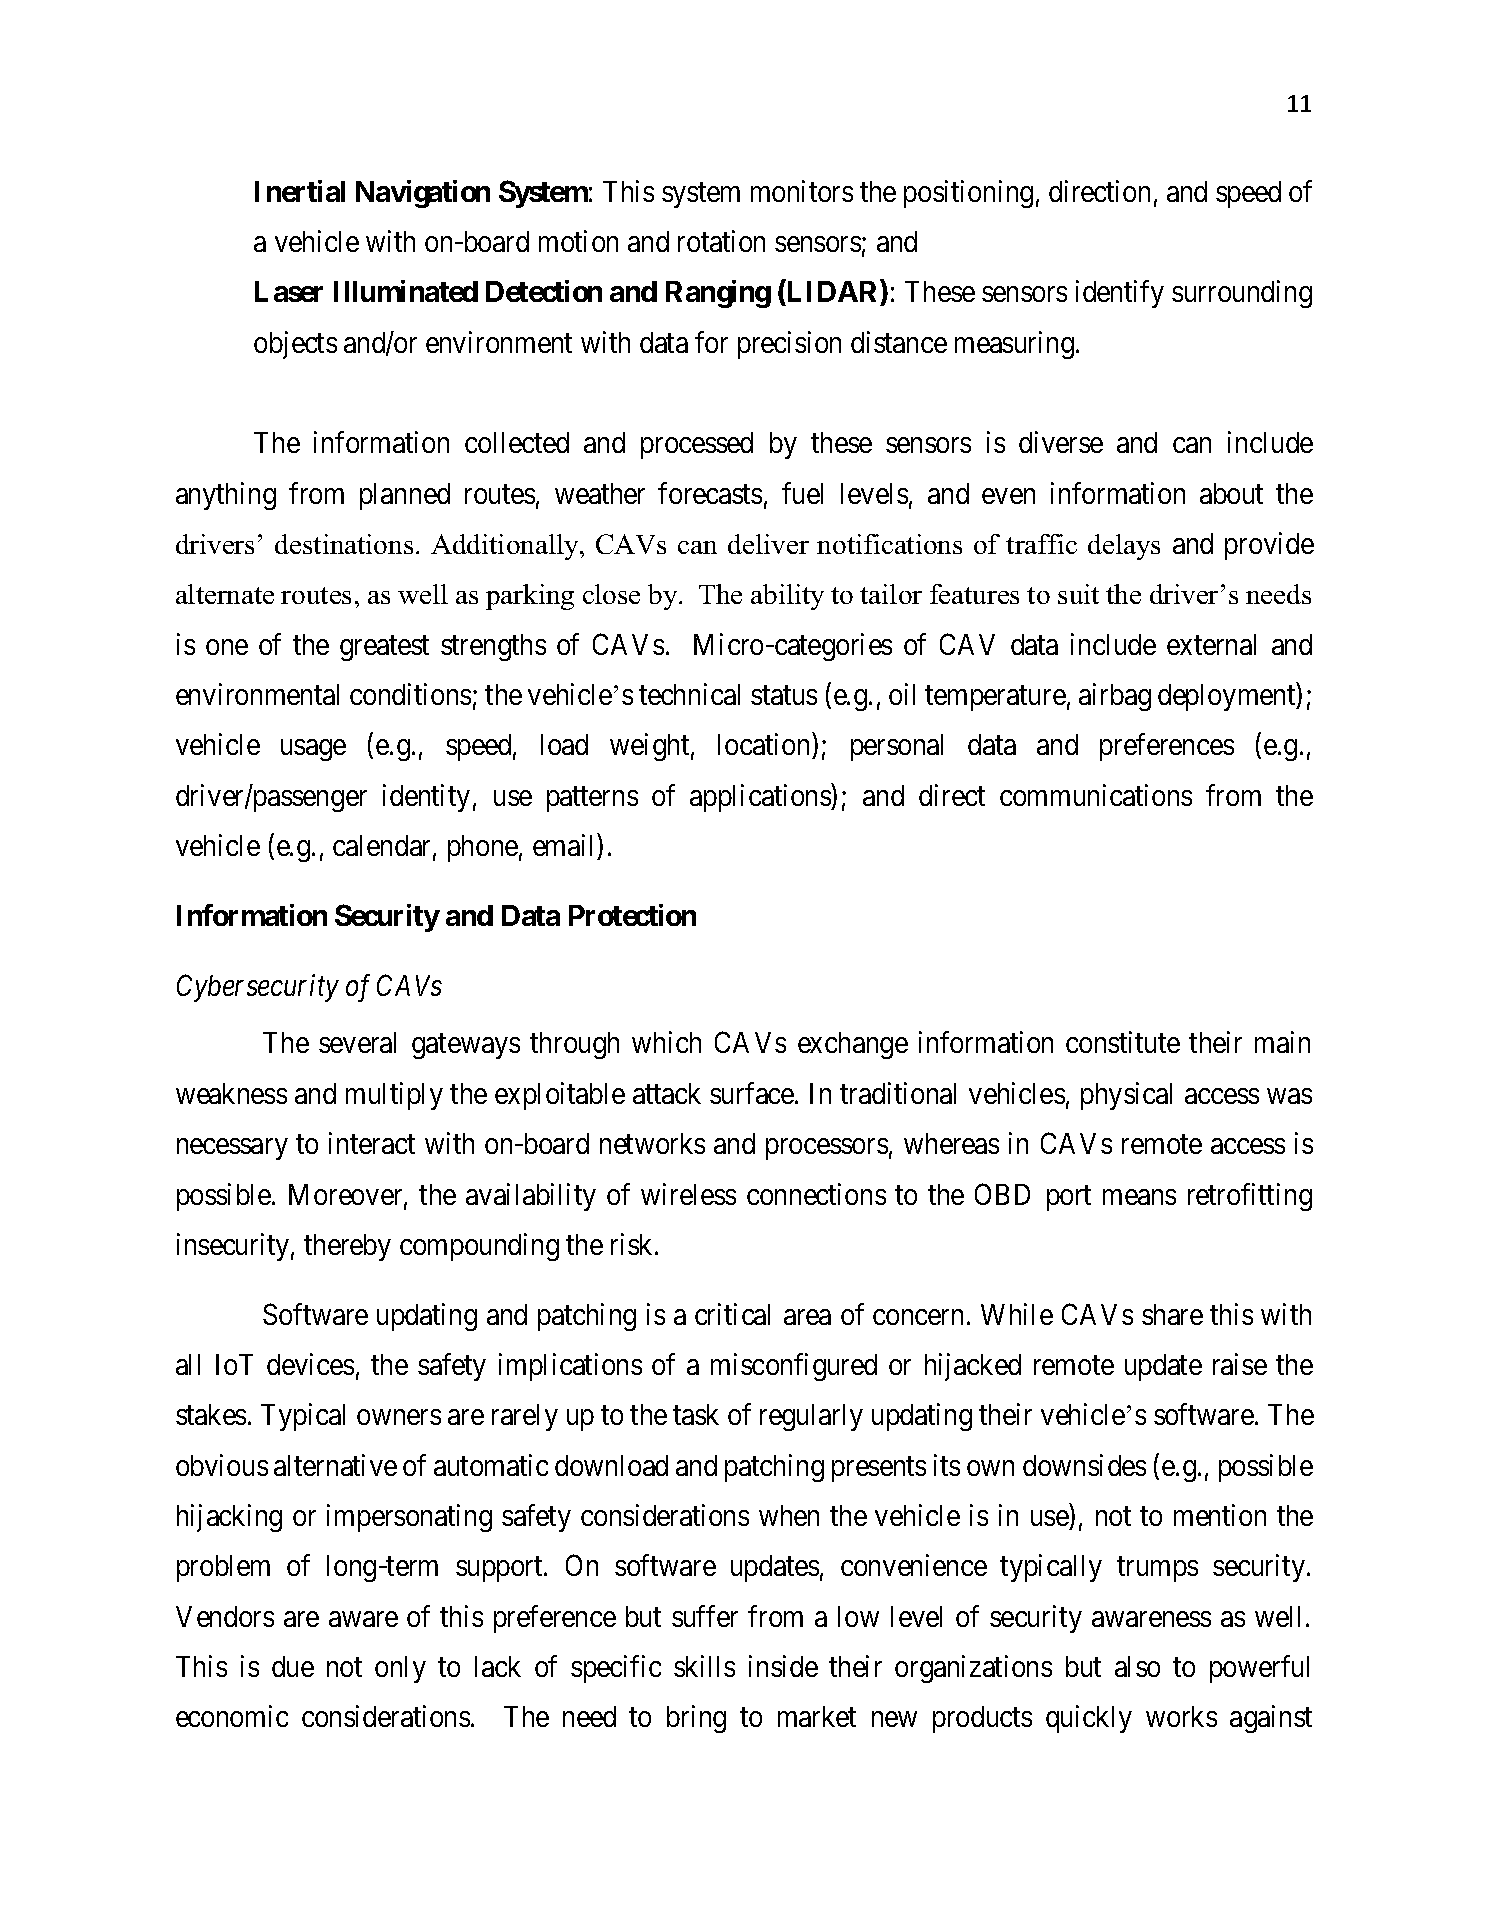 The image size is (1488, 1926). I want to click on devices, so click(310, 1364).
